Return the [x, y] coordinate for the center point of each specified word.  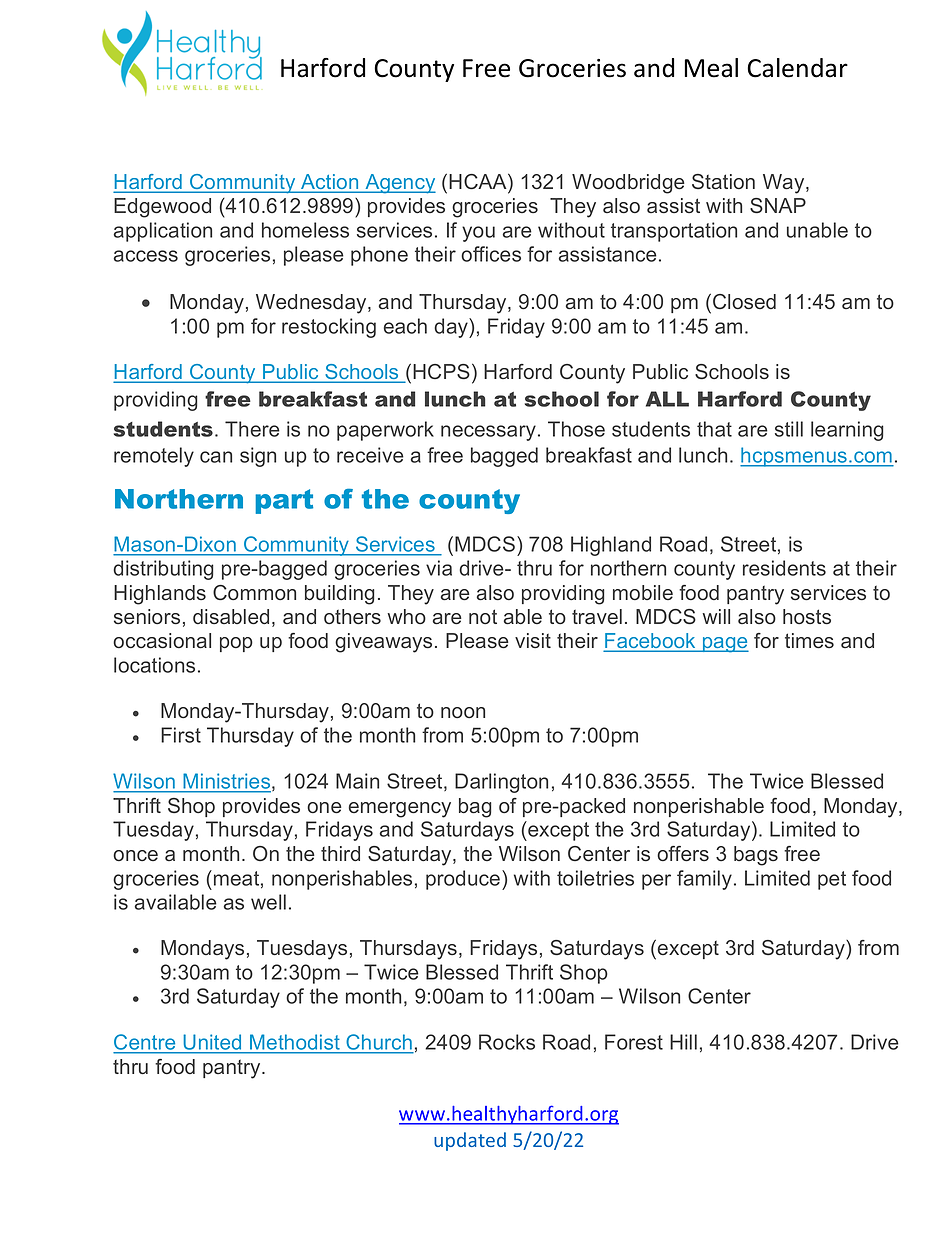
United [213, 1043]
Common [254, 593]
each [405, 326]
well [268, 902]
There [252, 429]
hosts [807, 617]
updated [470, 1141]
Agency [399, 184]
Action [330, 183]
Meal [711, 68]
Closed [744, 302]
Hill [683, 1042]
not [483, 617]
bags [756, 856]
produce [464, 880]
